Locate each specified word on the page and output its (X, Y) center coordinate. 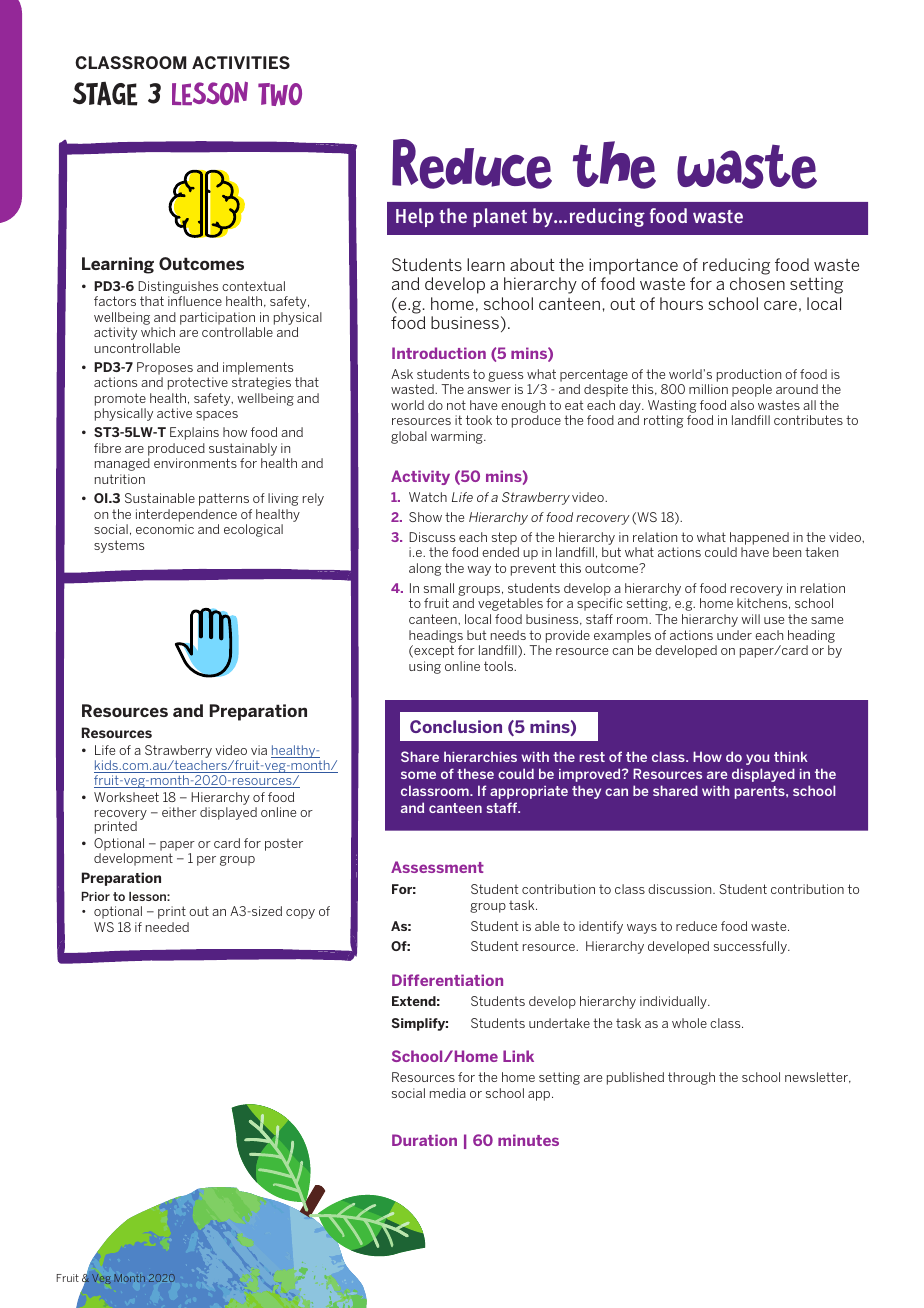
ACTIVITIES (241, 62)
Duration (424, 1140)
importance (633, 266)
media (448, 1093)
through (691, 1078)
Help (415, 217)
